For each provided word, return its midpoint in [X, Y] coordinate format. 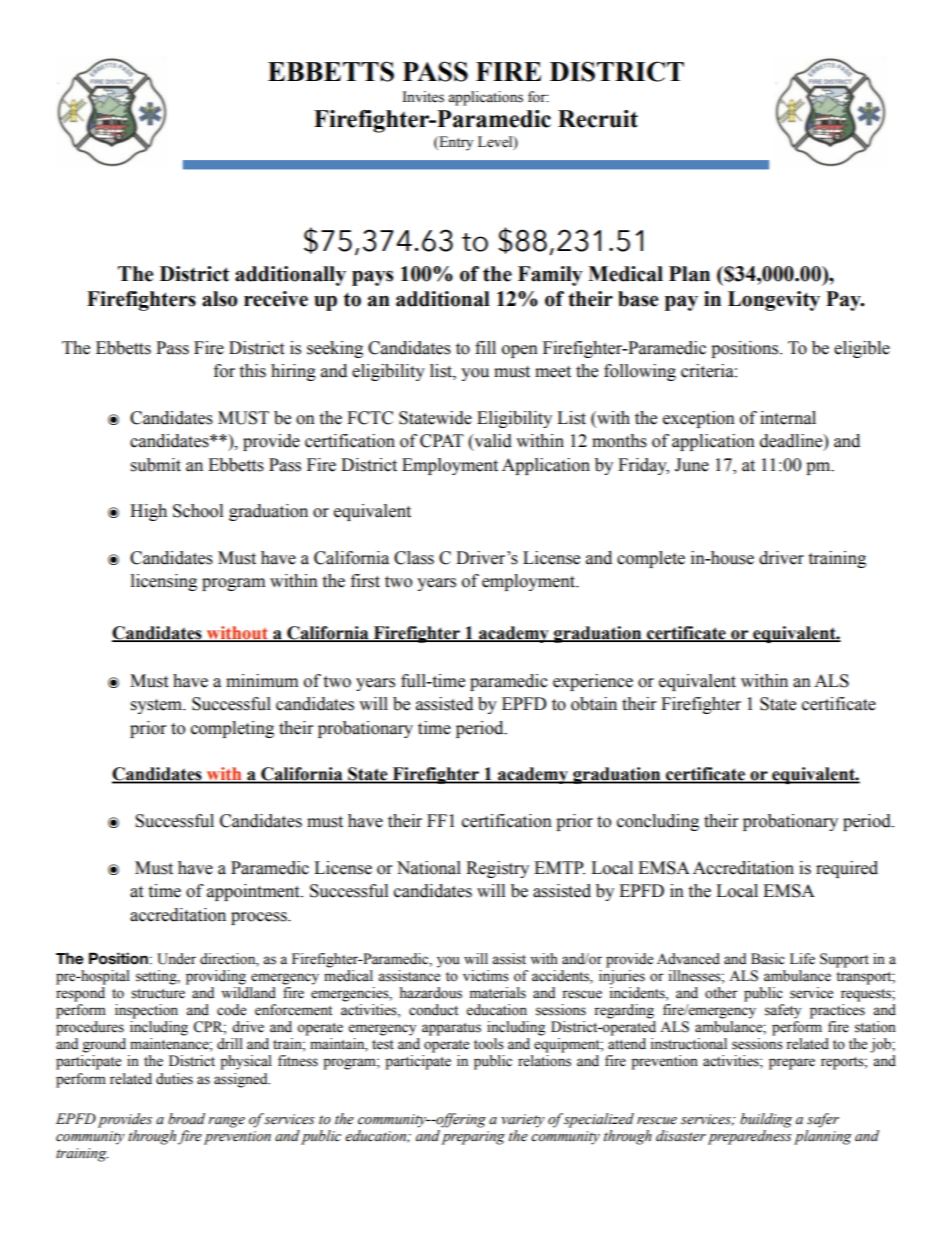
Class [414, 558]
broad [186, 1119]
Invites [423, 97]
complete [651, 559]
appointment [254, 892]
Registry [497, 869]
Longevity [774, 301]
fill [485, 347]
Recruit [598, 119]
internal [788, 418]
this [252, 371]
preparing [473, 1138]
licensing [164, 582]
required [847, 869]
